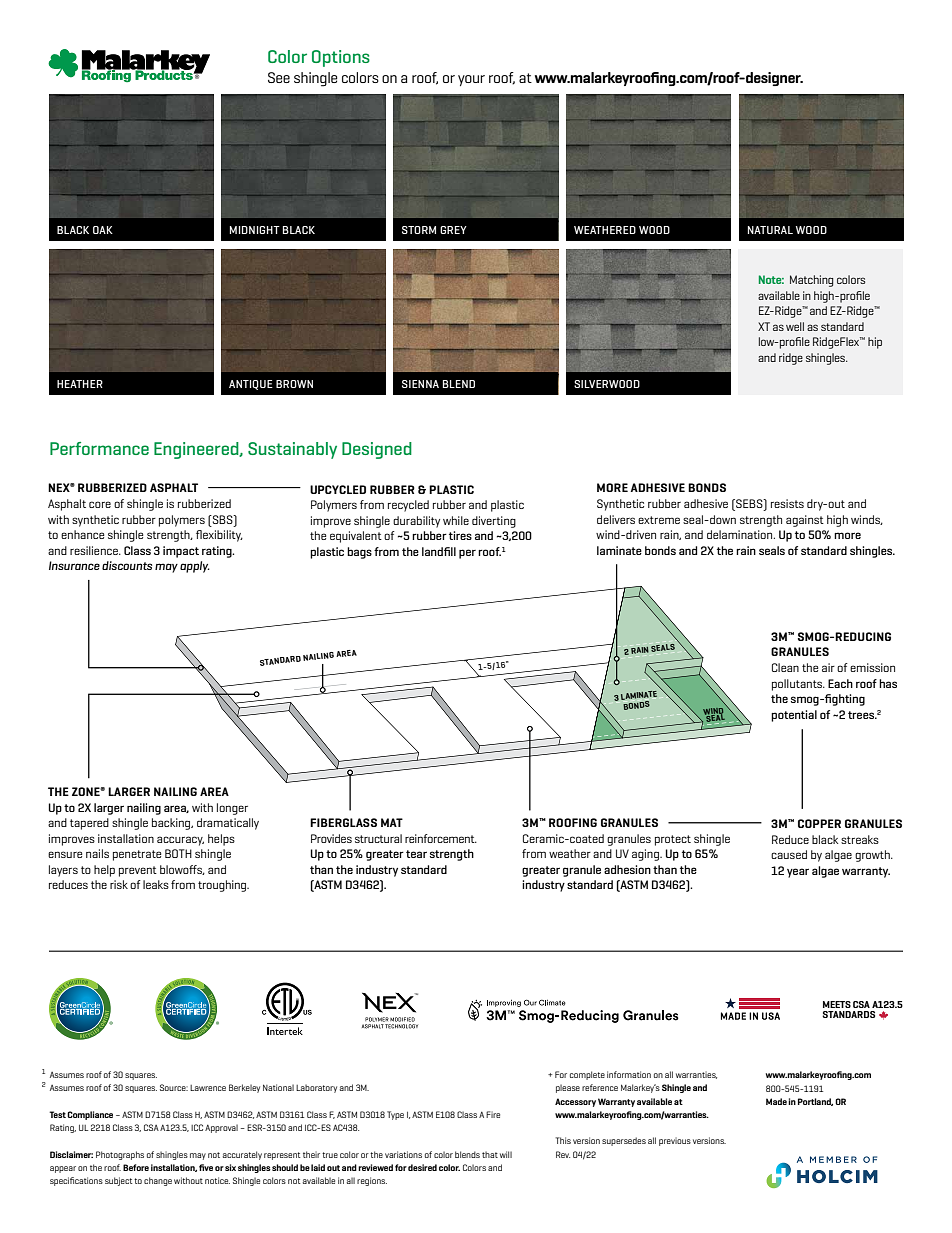 The height and width of the document is (1233, 952). I want to click on your, so click(471, 80).
